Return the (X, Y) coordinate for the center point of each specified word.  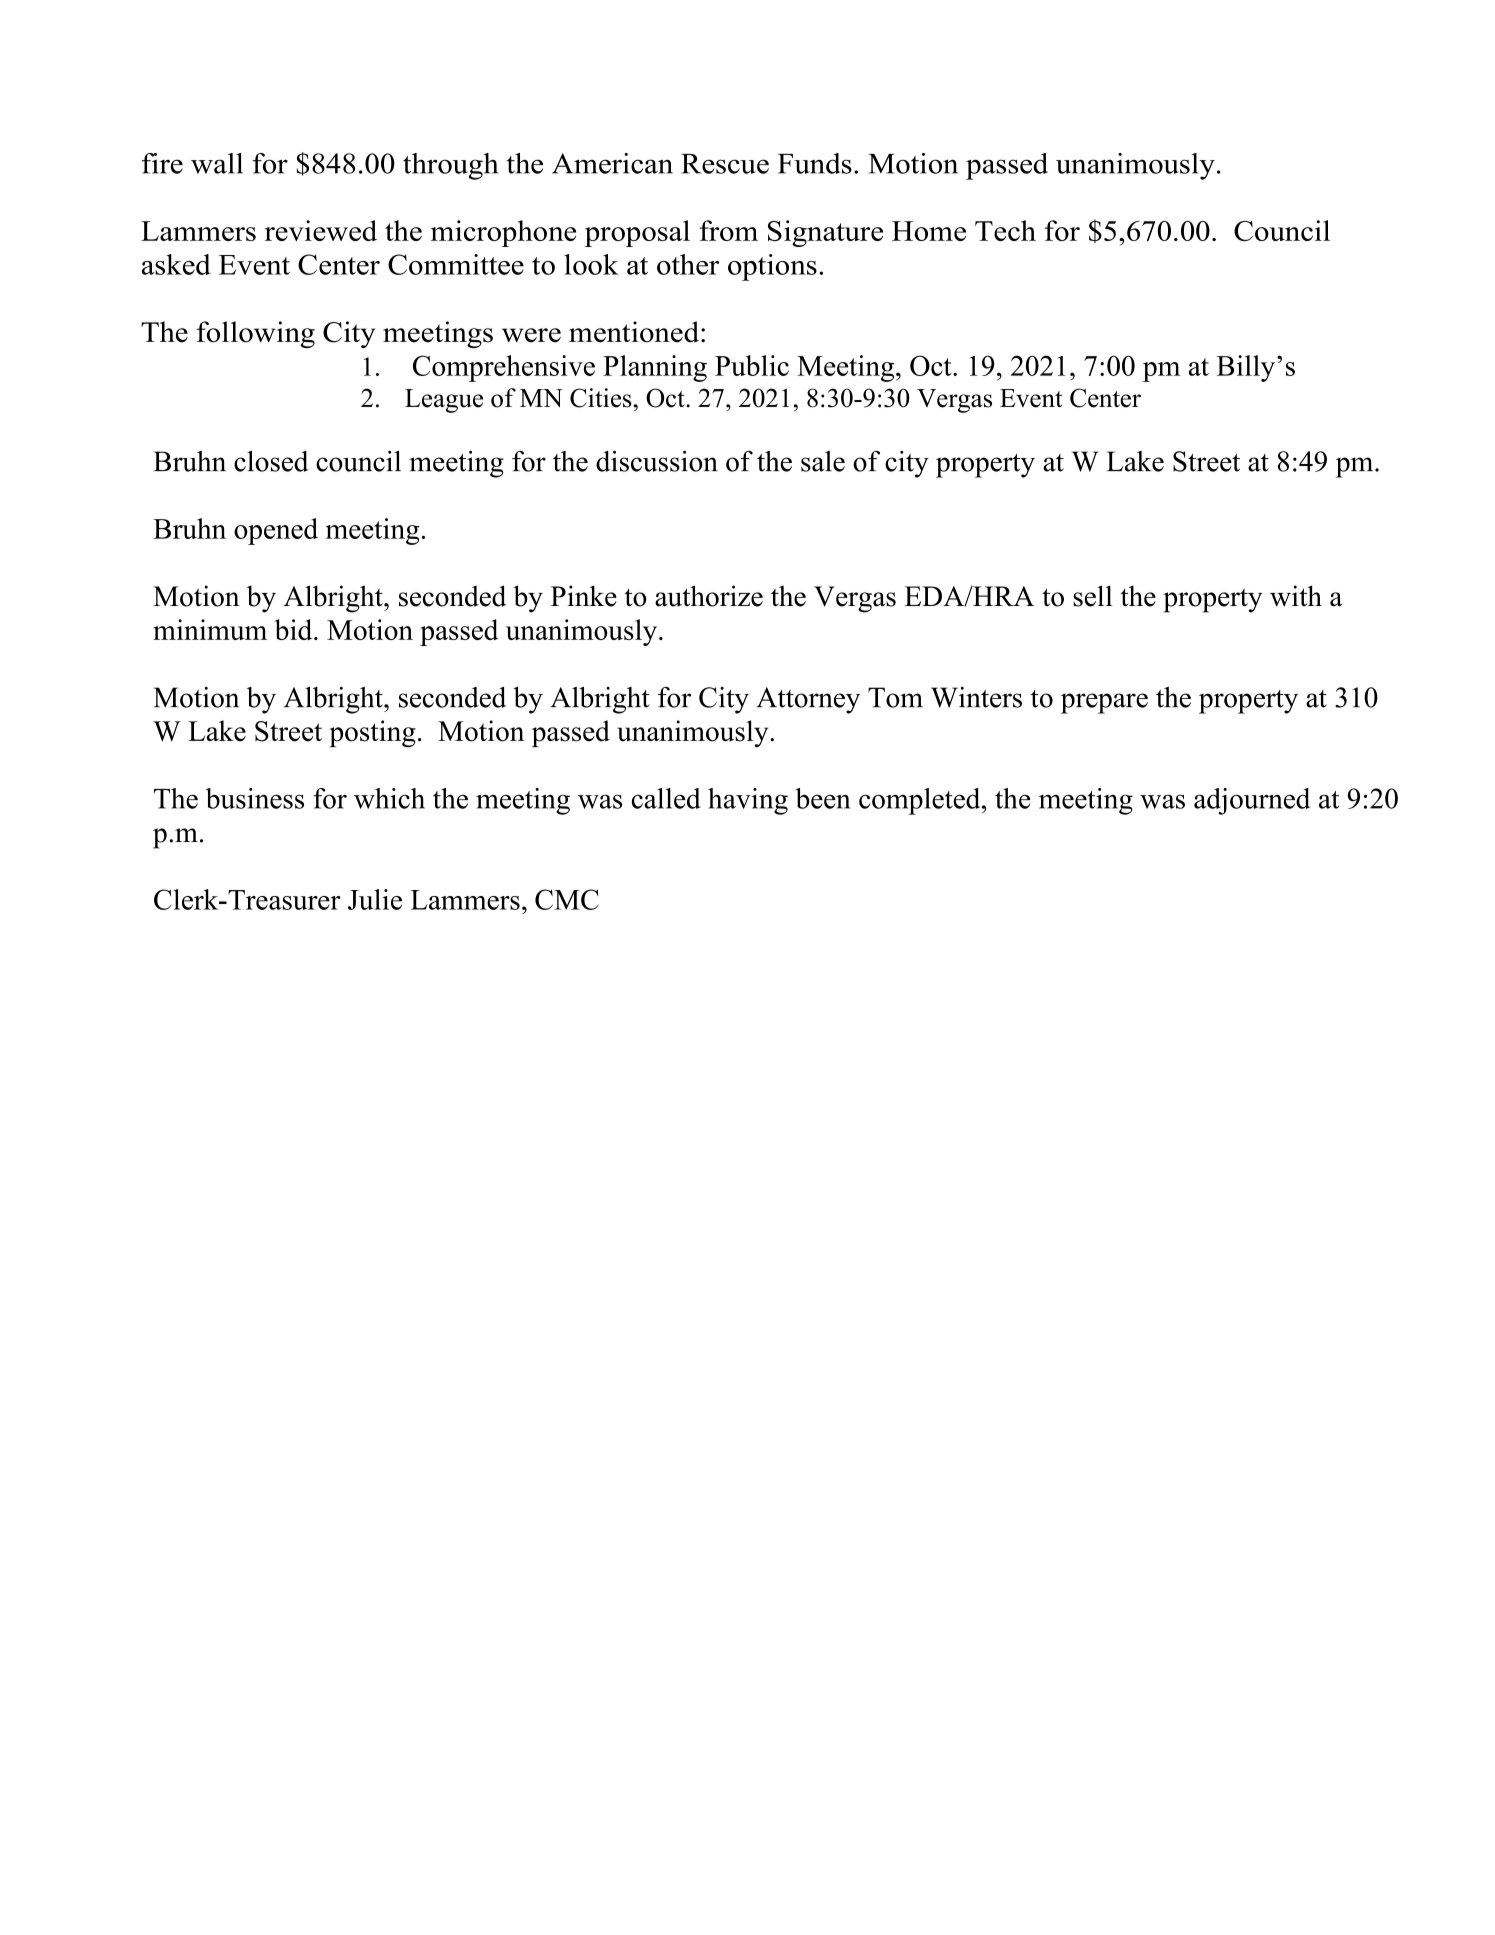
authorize (709, 596)
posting (372, 733)
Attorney (808, 700)
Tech (1005, 230)
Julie (375, 899)
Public (752, 365)
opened (276, 531)
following (255, 334)
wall (217, 163)
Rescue (725, 164)
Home (929, 231)
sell (1093, 596)
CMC (567, 899)
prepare (1104, 703)
